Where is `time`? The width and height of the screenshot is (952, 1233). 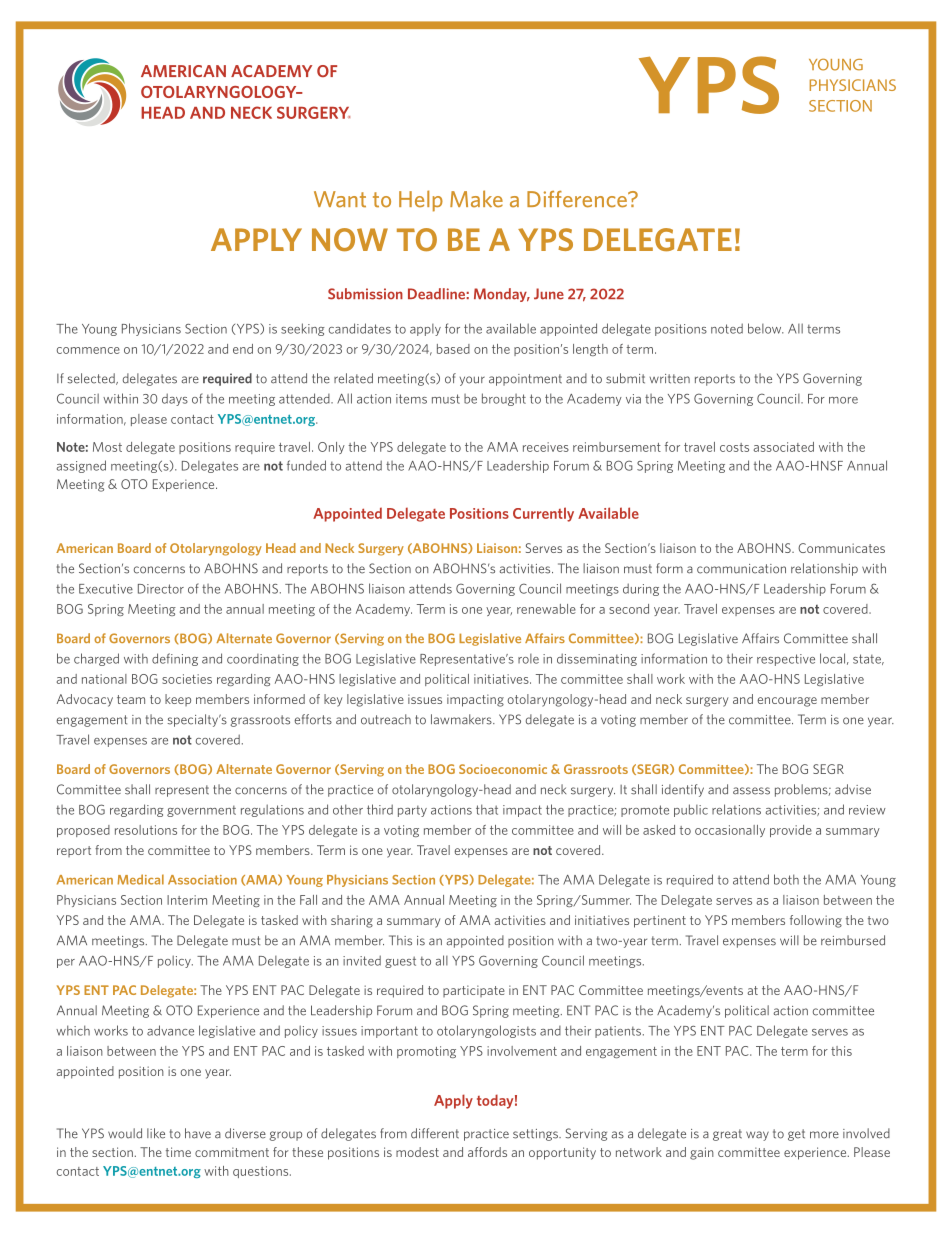 time is located at coordinates (178, 1152).
